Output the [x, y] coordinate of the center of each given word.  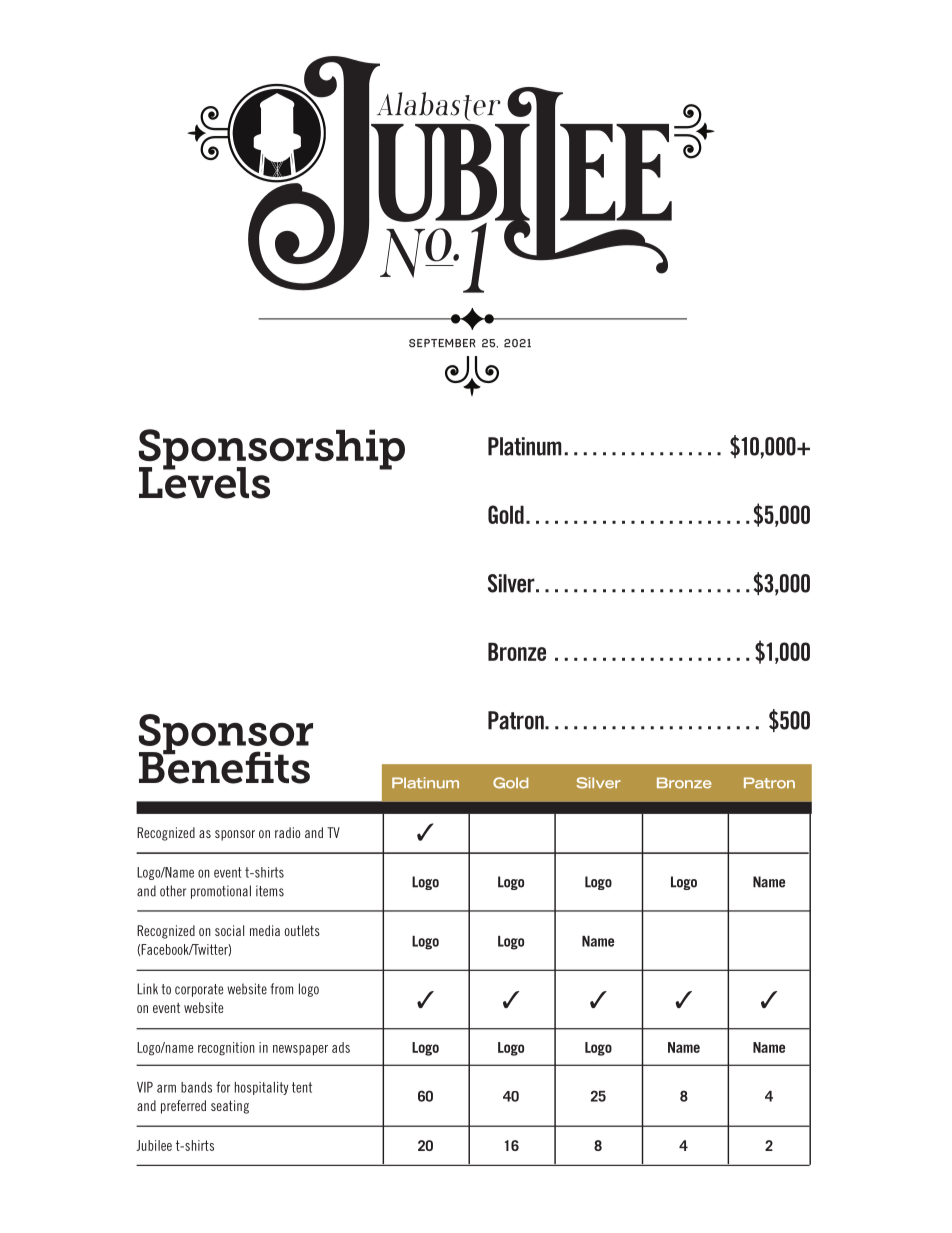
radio [287, 832]
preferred [183, 1107]
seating [230, 1107]
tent [302, 1087]
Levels [204, 482]
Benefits [224, 766]
